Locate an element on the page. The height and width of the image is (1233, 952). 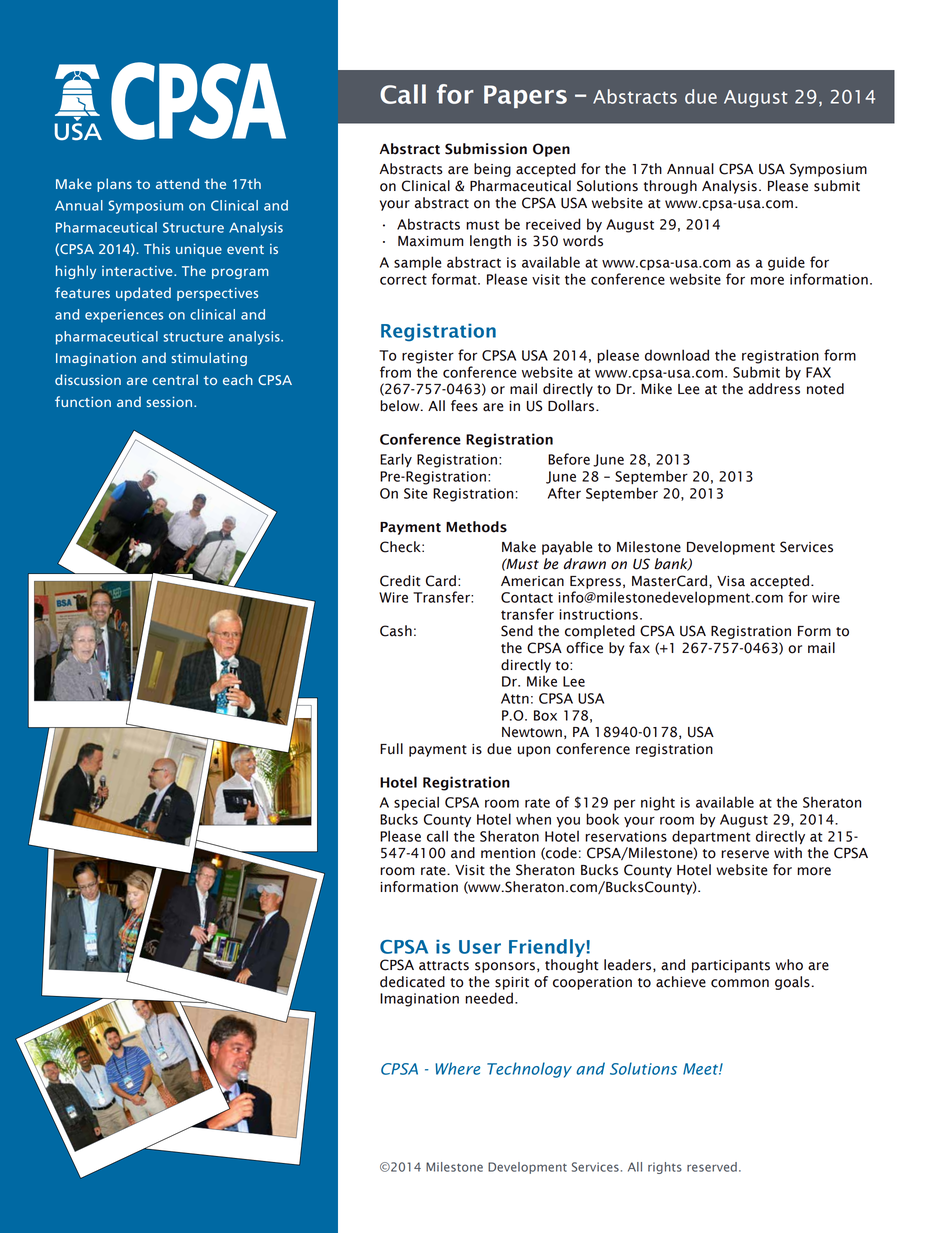
address is located at coordinates (774, 389).
